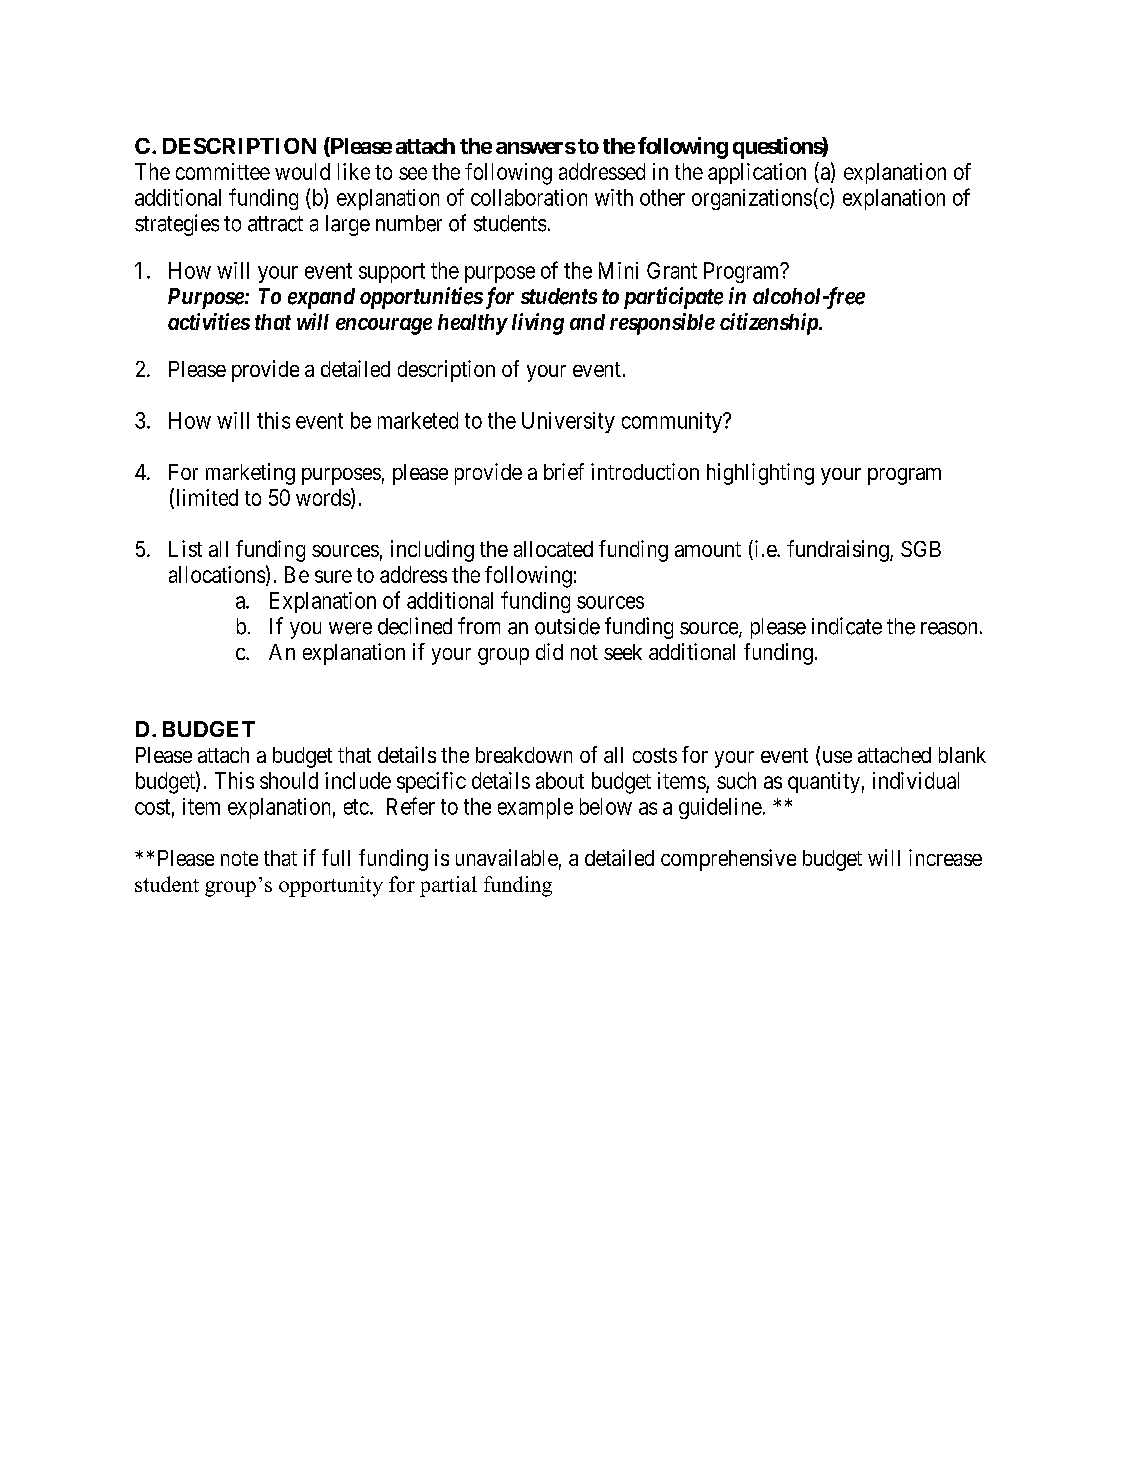  I want to click on allocated, so click(553, 549).
